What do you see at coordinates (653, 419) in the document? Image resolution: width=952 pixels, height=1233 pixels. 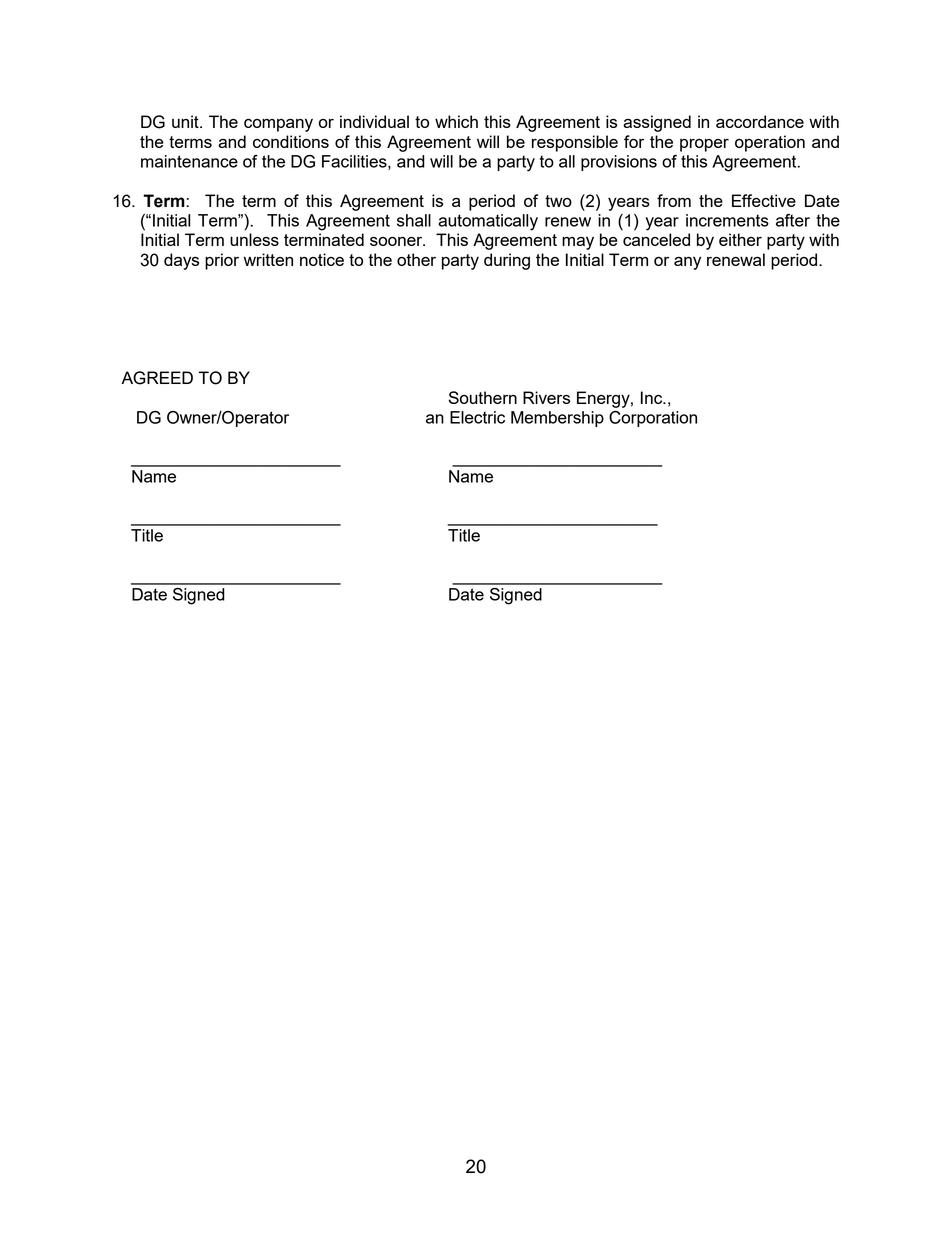 I see `Corporation` at bounding box center [653, 419].
